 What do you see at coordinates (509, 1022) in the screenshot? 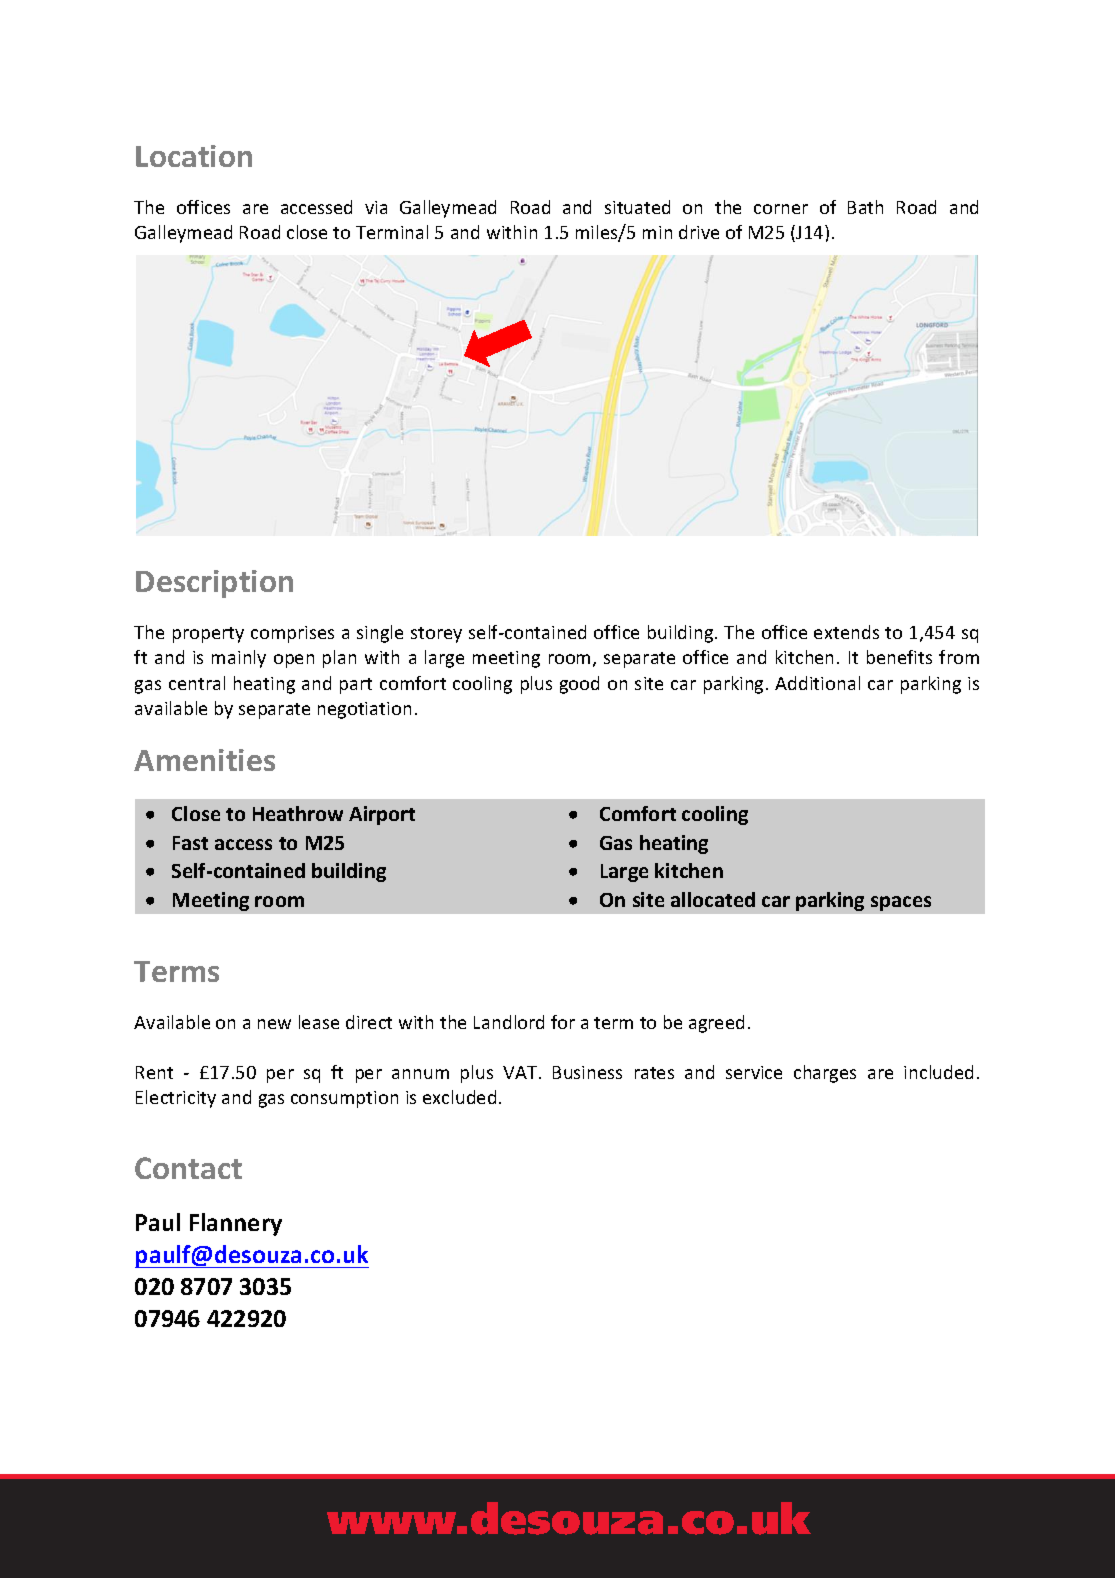
I see `Landlord` at bounding box center [509, 1022].
